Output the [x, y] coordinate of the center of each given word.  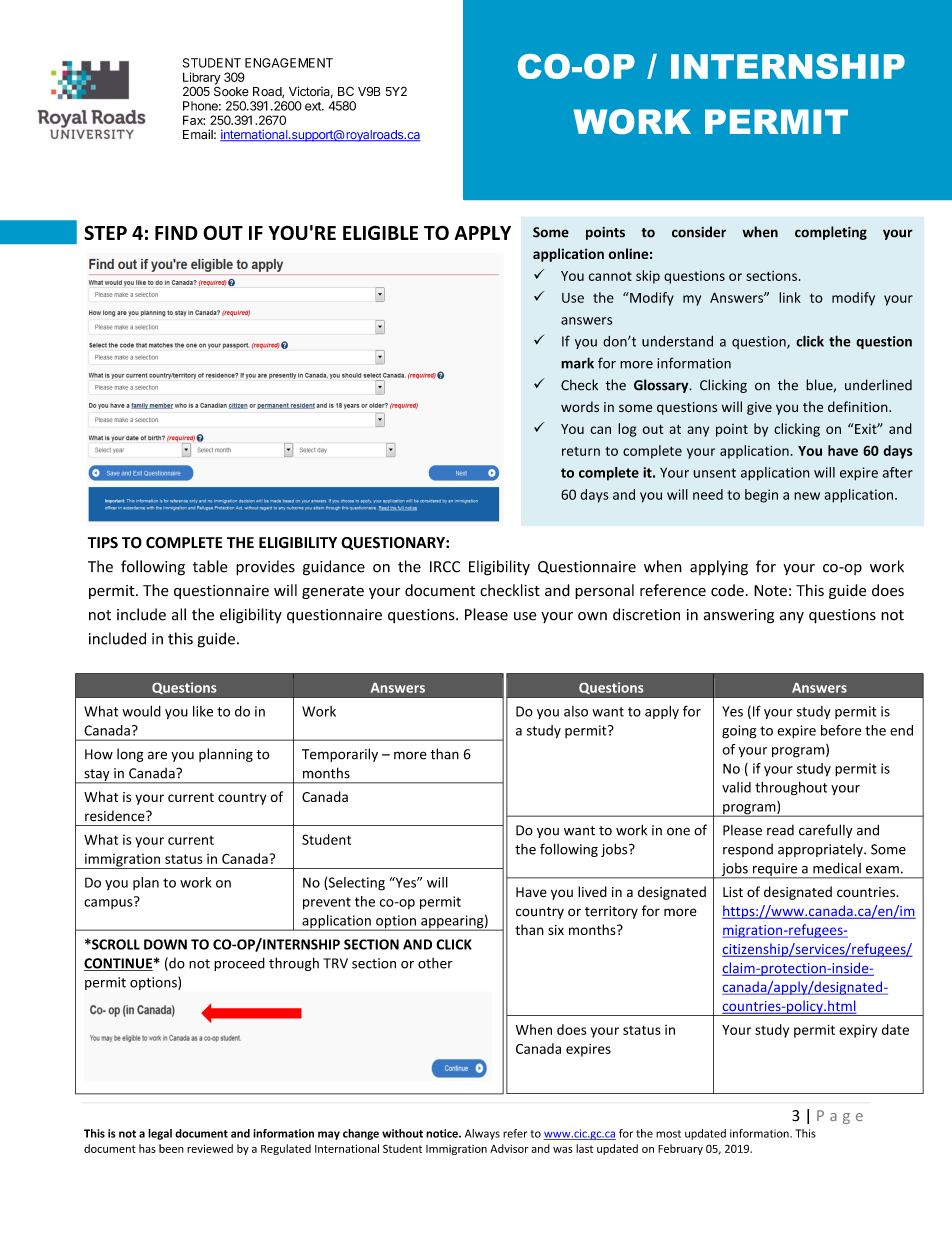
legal [160, 1134]
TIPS [103, 543]
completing [831, 233]
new [807, 496]
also [576, 711]
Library [202, 79]
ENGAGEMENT [289, 63]
